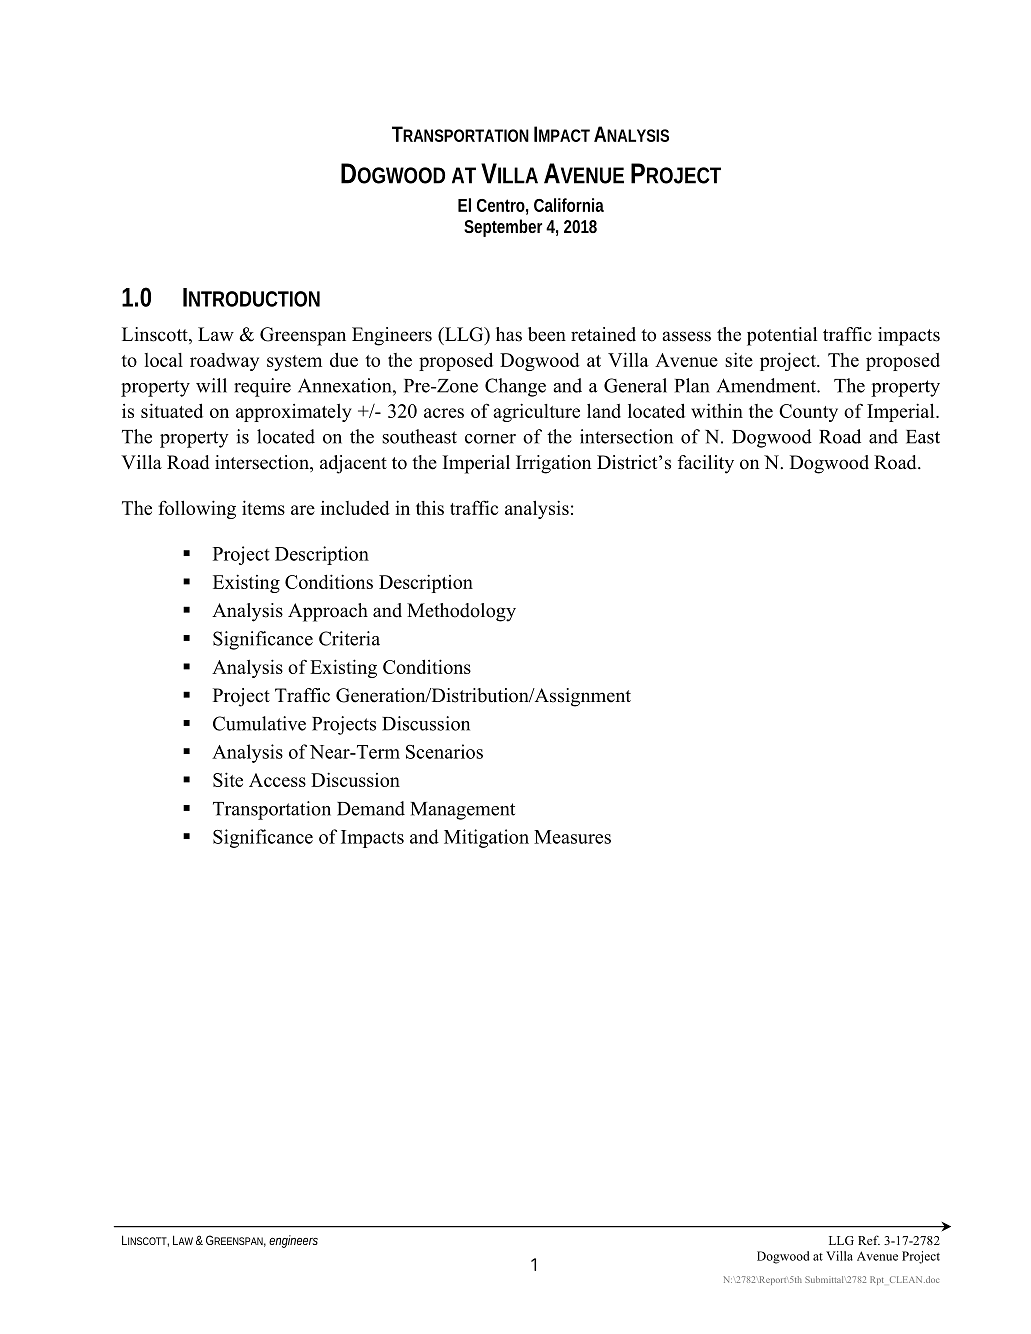  I want to click on corner, so click(490, 439).
